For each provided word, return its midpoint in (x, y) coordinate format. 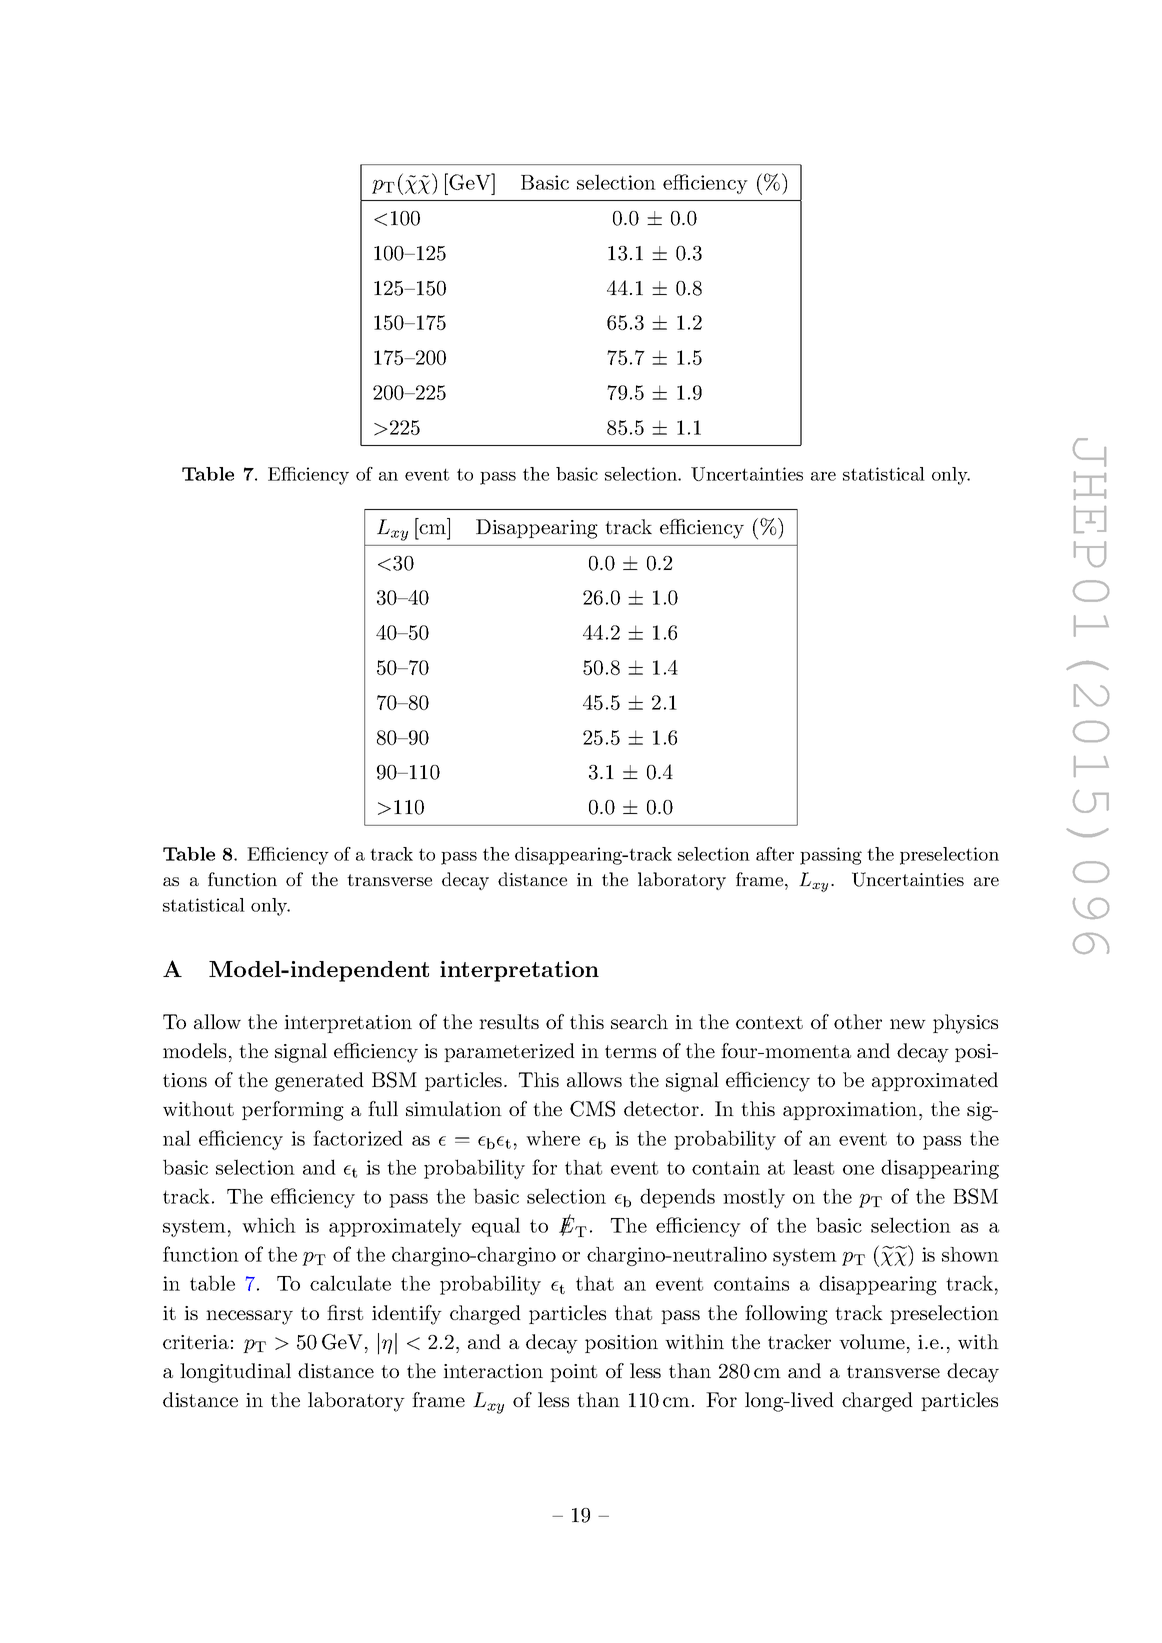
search (639, 1021)
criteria (196, 1342)
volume (872, 1341)
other (858, 1021)
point (573, 1373)
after (775, 854)
